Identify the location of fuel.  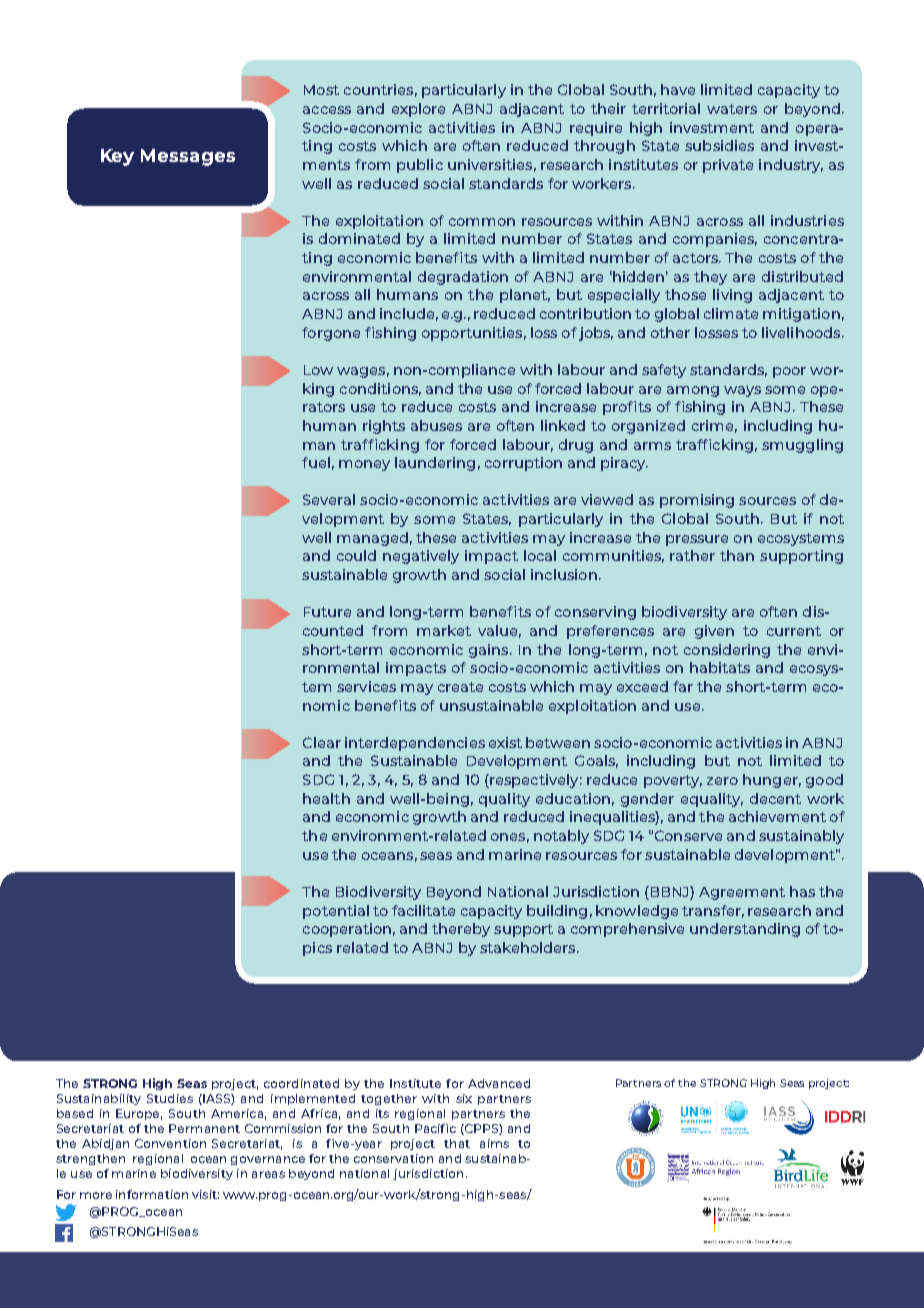
(316, 462).
